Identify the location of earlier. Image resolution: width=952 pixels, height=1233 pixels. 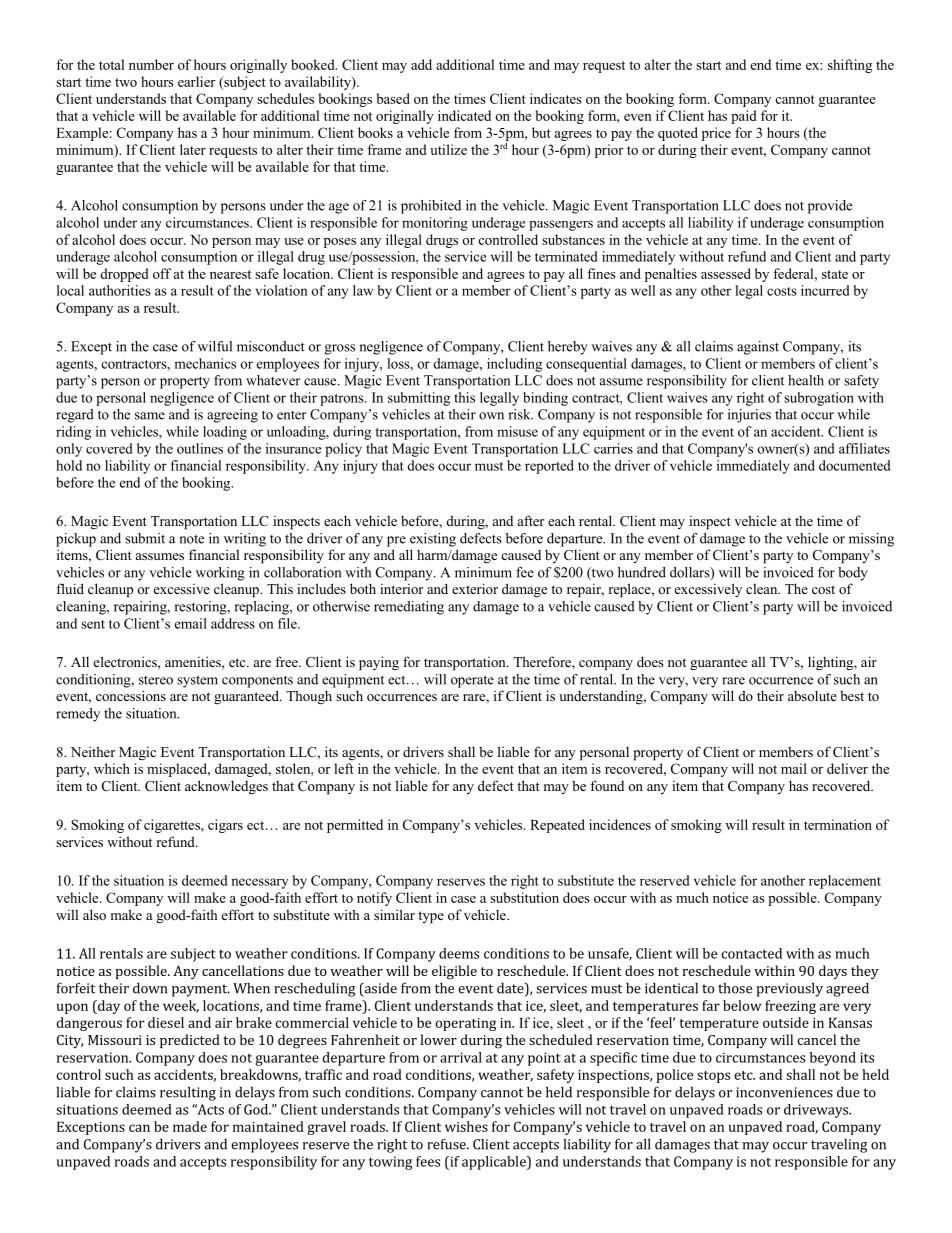
(197, 81).
